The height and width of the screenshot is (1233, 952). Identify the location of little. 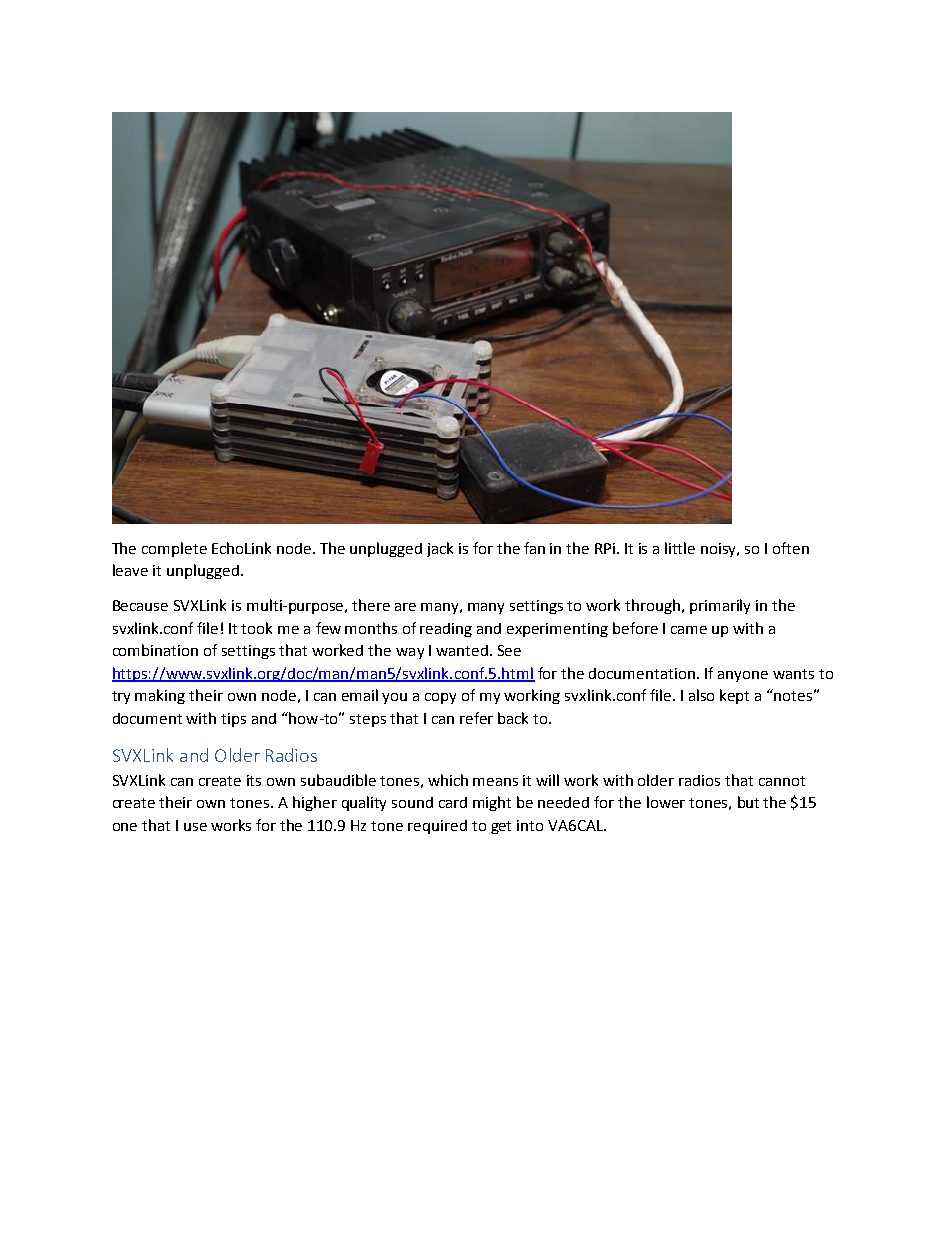
(680, 548).
